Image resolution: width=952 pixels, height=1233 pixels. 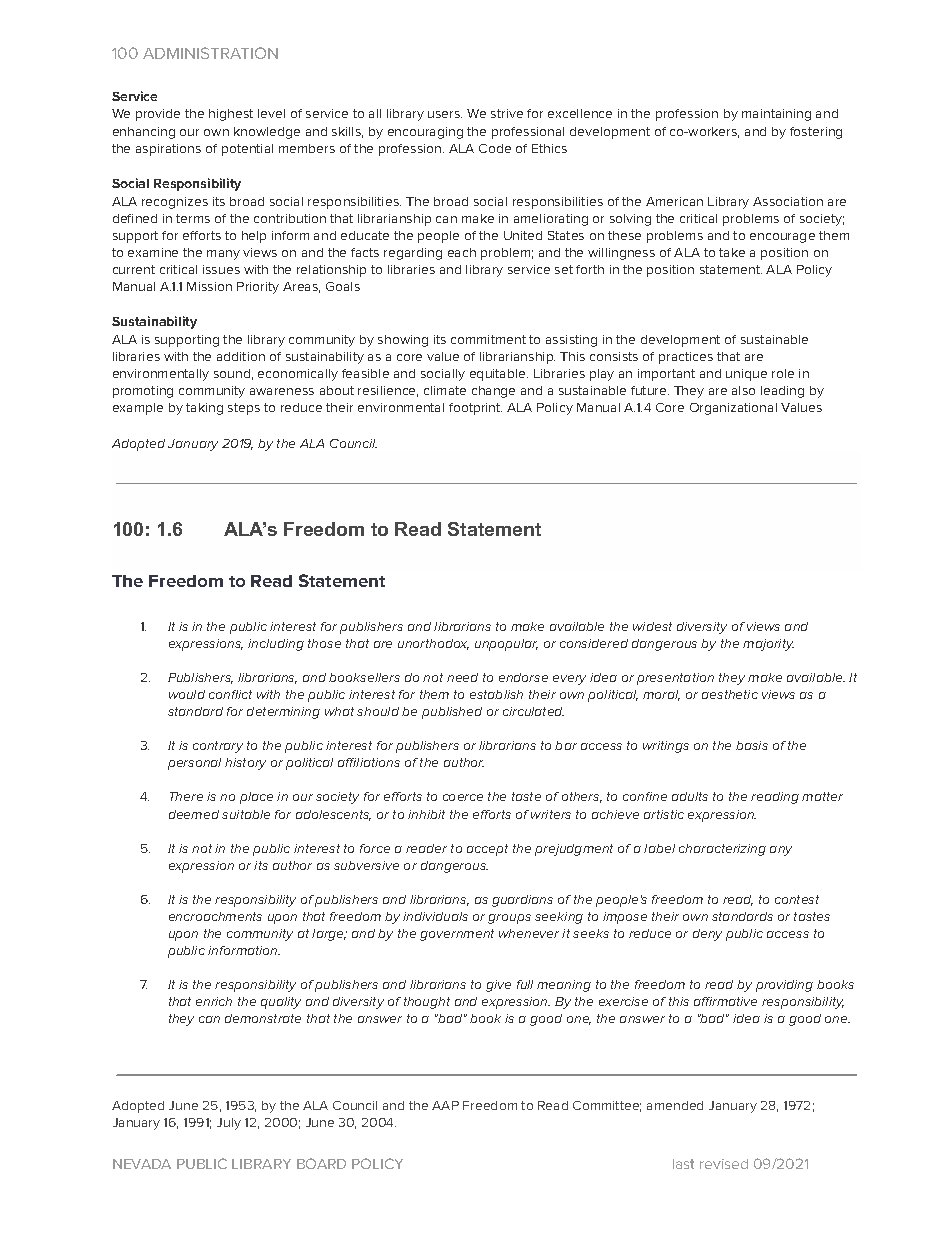 I want to click on July, so click(x=229, y=1124).
